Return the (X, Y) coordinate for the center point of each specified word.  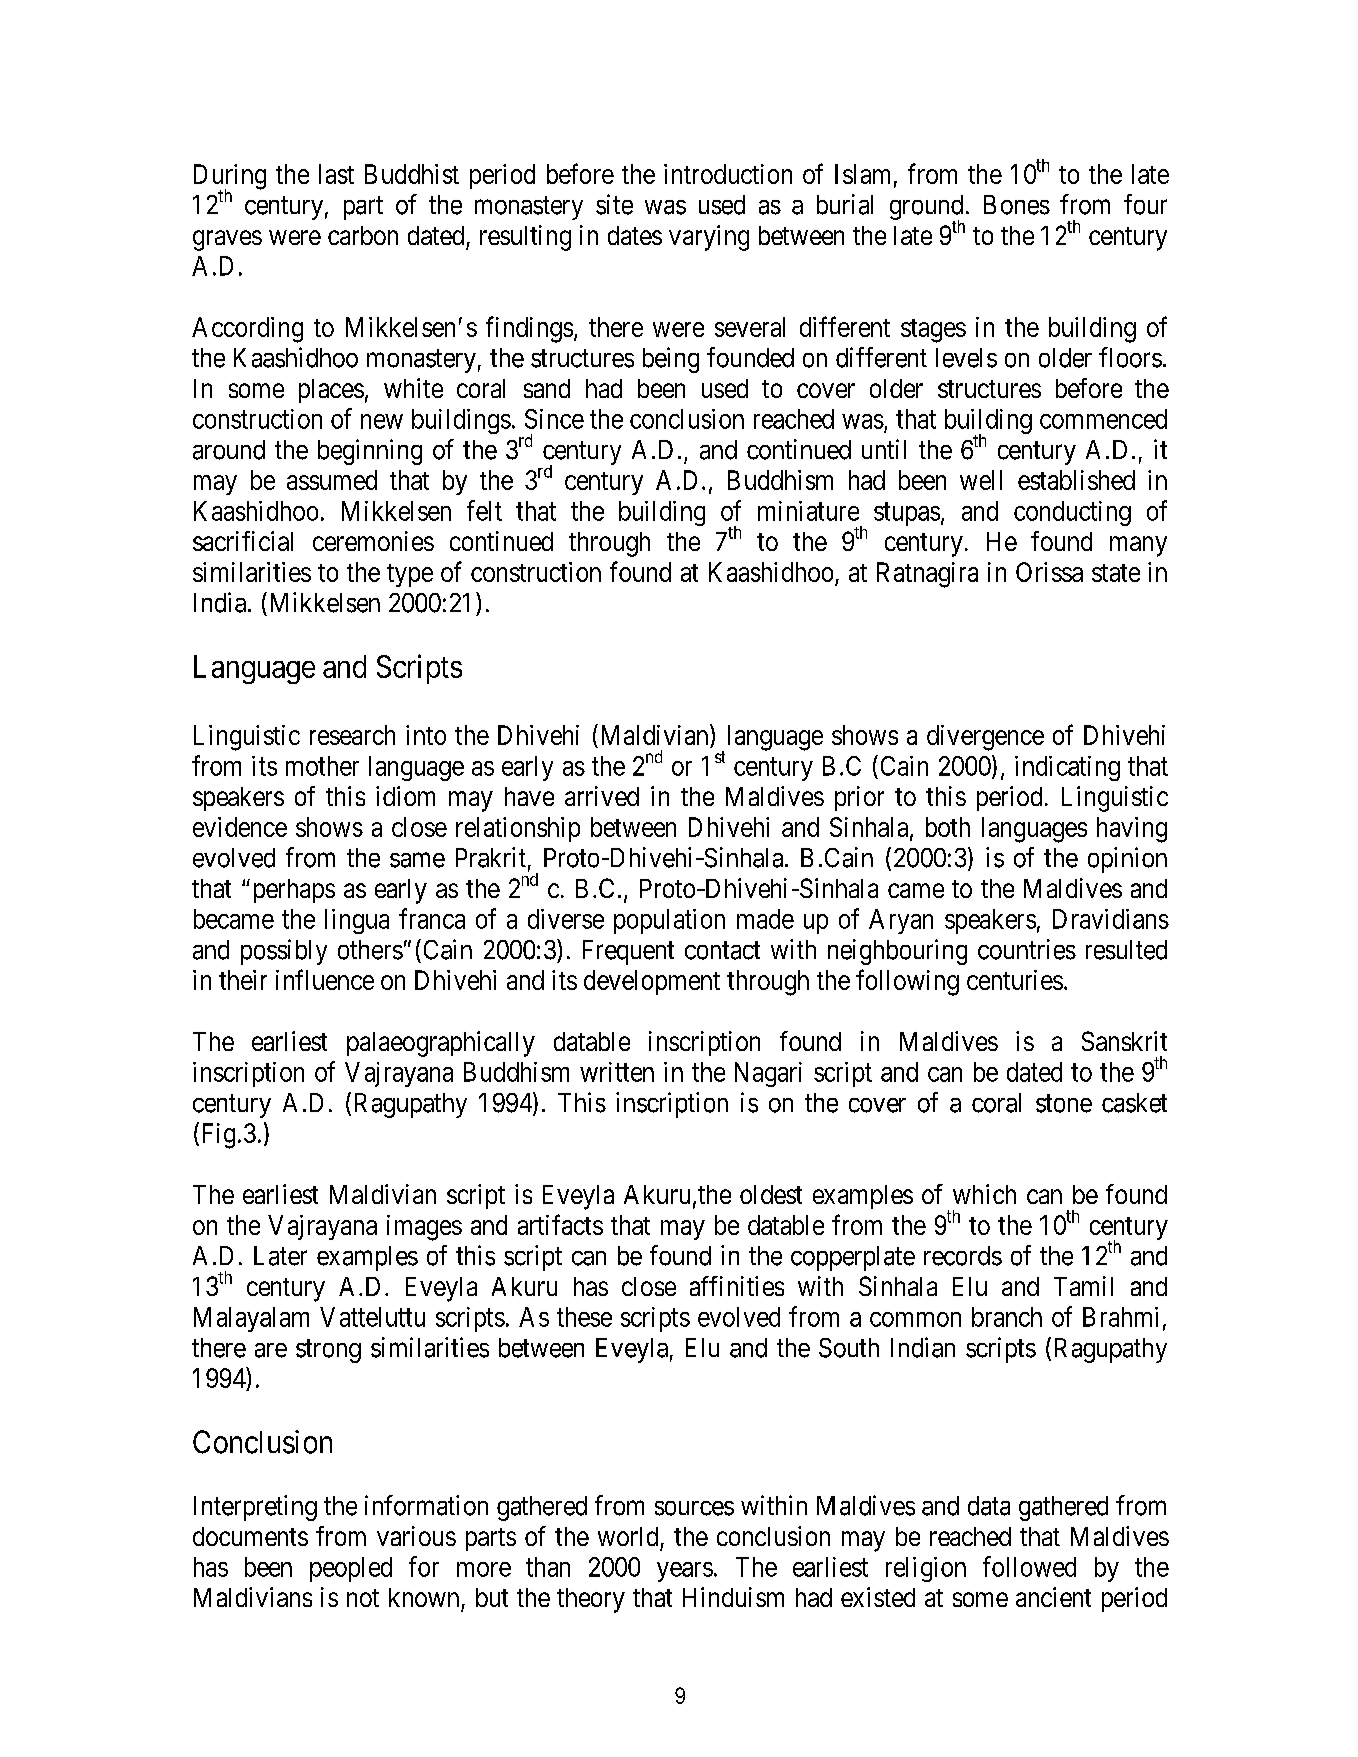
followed (1029, 1566)
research (352, 735)
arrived (602, 796)
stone (1064, 1103)
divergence (985, 738)
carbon (363, 235)
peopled (351, 1569)
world (628, 1536)
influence (325, 979)
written (617, 1072)
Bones (1017, 205)
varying (709, 238)
